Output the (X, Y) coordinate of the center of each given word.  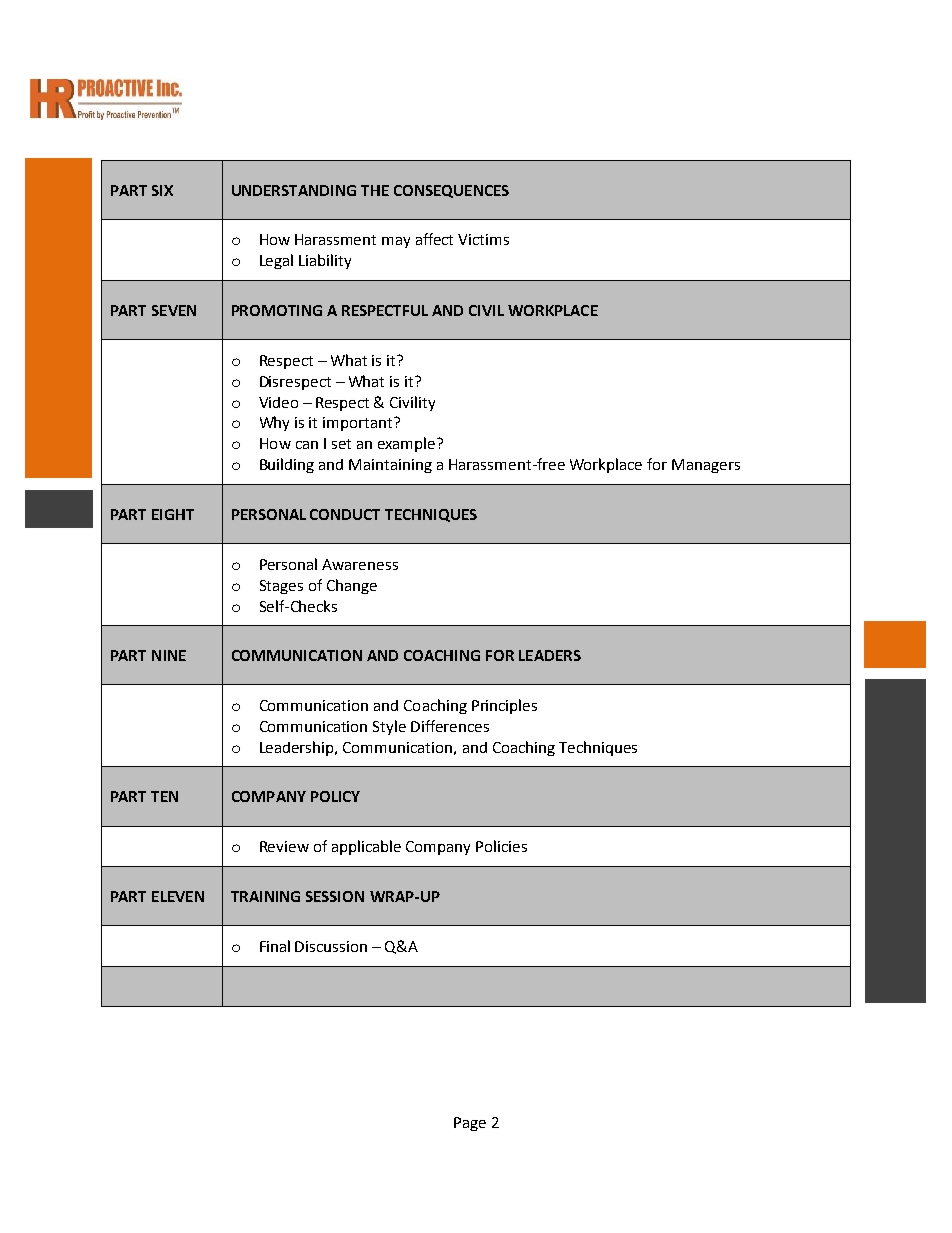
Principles (504, 706)
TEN (164, 796)
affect (434, 239)
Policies (501, 846)
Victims (483, 239)
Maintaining (390, 466)
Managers (706, 466)
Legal (276, 261)
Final (275, 946)
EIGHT (173, 514)
